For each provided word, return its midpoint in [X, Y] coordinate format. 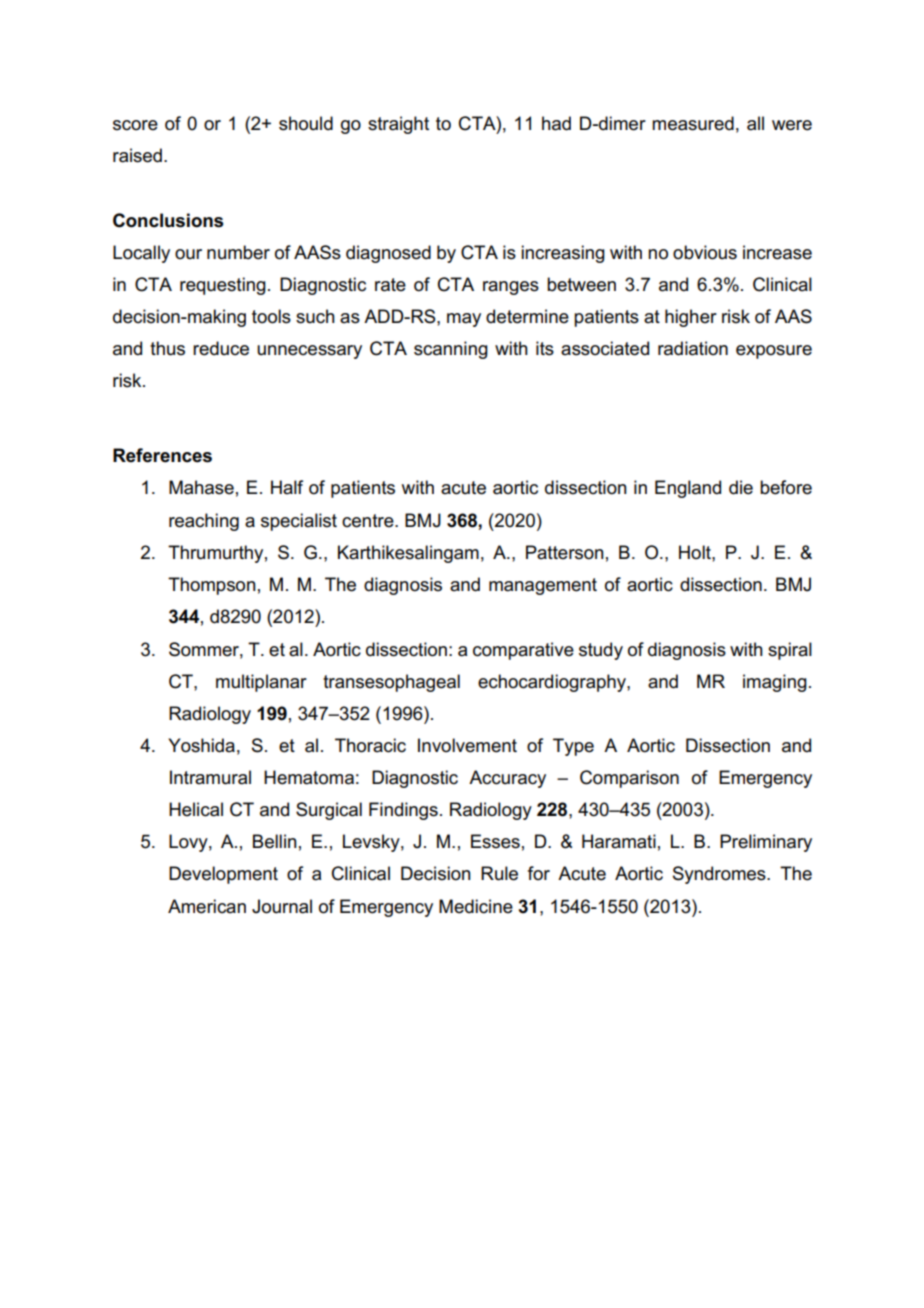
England [688, 489]
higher [691, 318]
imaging [775, 683]
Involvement [467, 745]
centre [369, 521]
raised [137, 155]
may [464, 320]
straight [398, 125]
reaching [204, 522]
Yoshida [201, 745]
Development [223, 875]
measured [693, 123]
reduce [221, 348]
